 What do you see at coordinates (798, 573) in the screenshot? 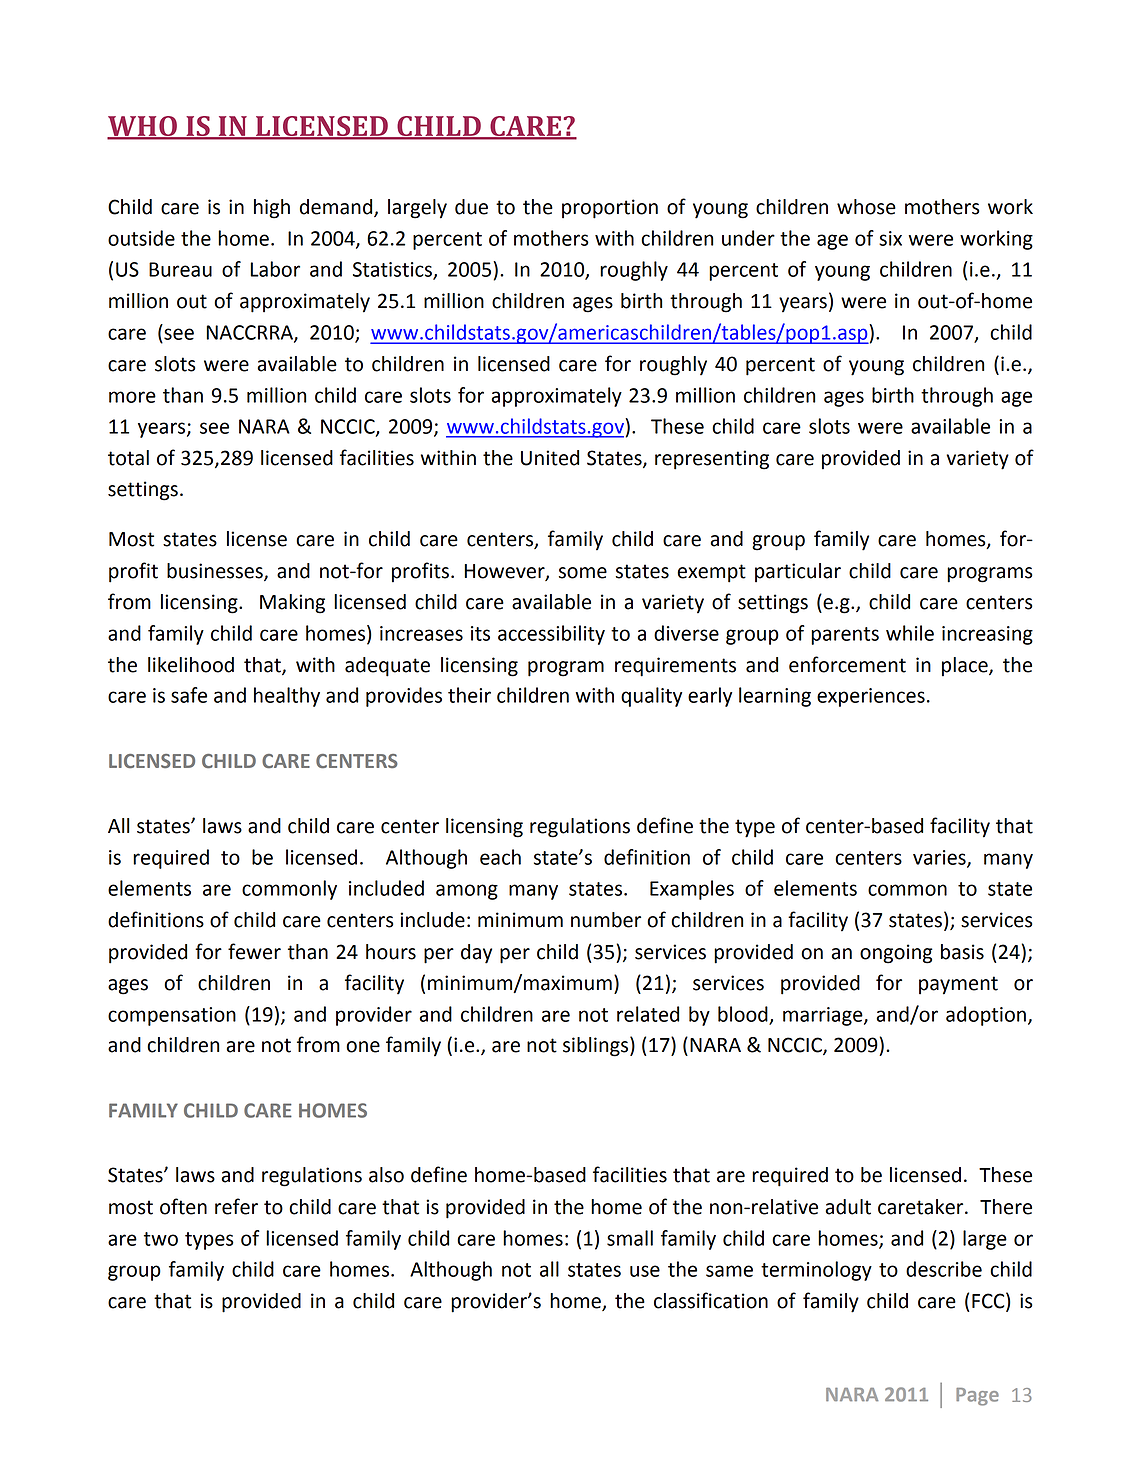
I see `particular` at bounding box center [798, 573].
